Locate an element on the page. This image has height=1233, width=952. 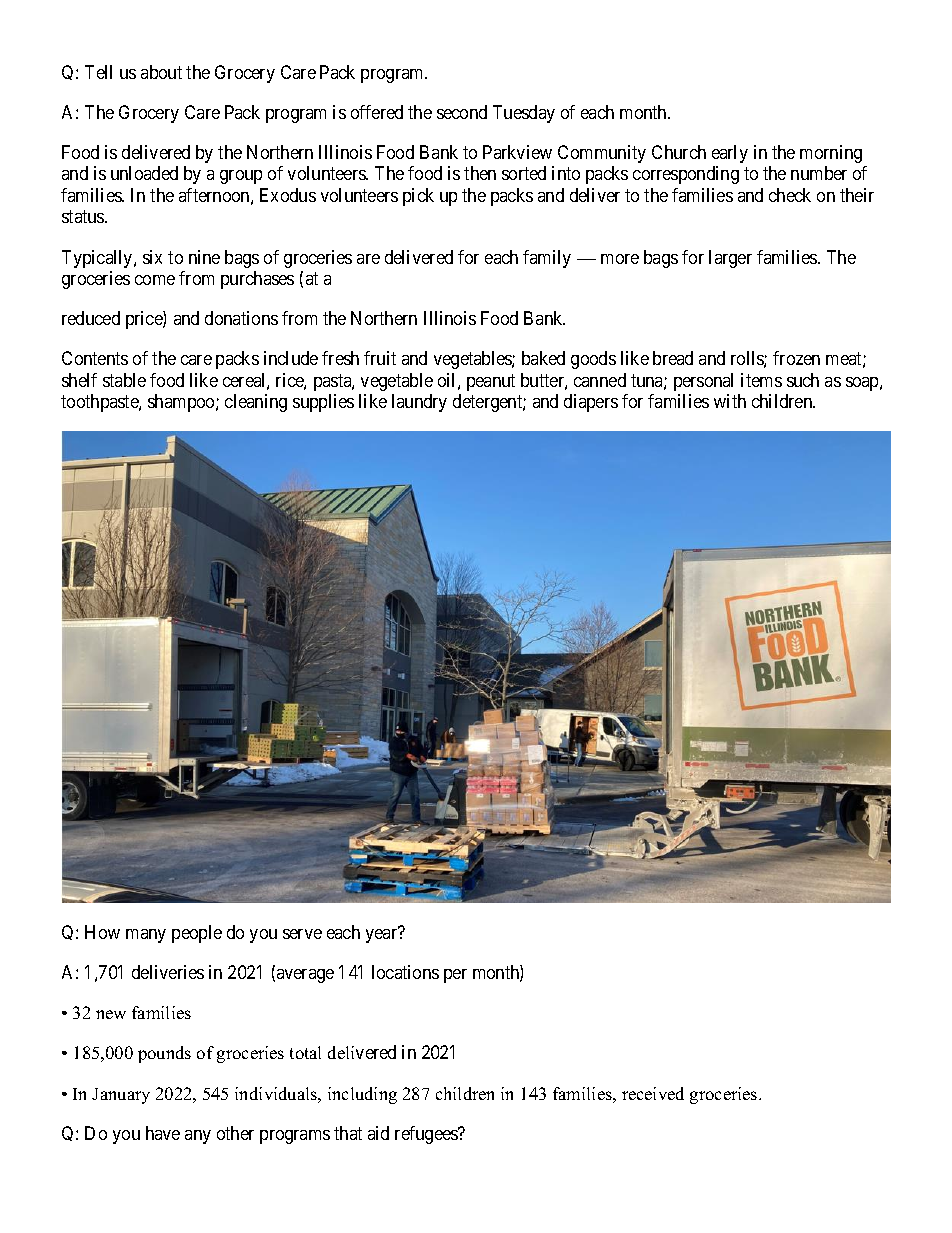
second is located at coordinates (462, 112).
